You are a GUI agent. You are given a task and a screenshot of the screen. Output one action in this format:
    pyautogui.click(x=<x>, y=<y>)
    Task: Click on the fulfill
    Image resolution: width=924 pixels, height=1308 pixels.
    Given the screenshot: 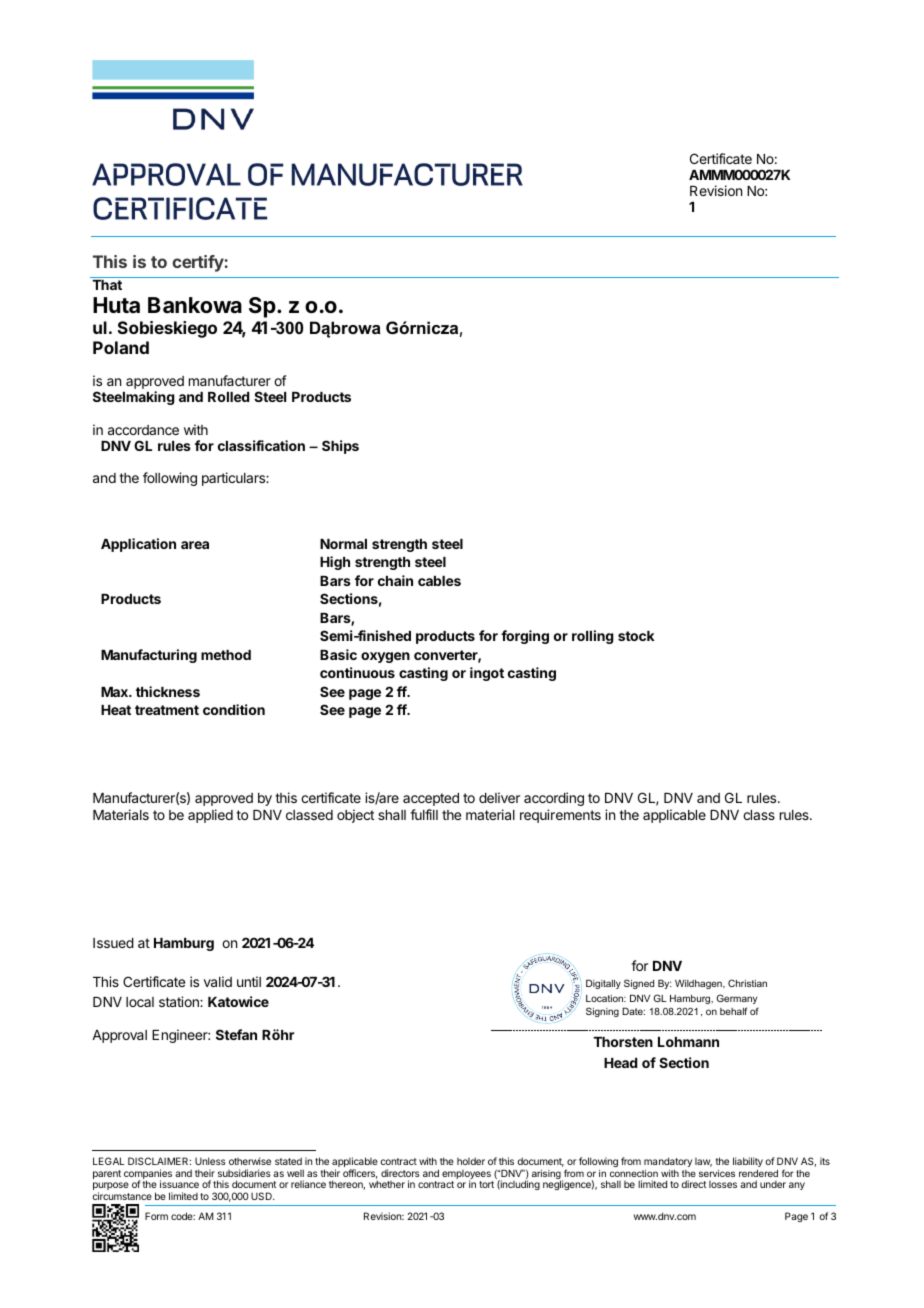 What is the action you would take?
    pyautogui.click(x=424, y=814)
